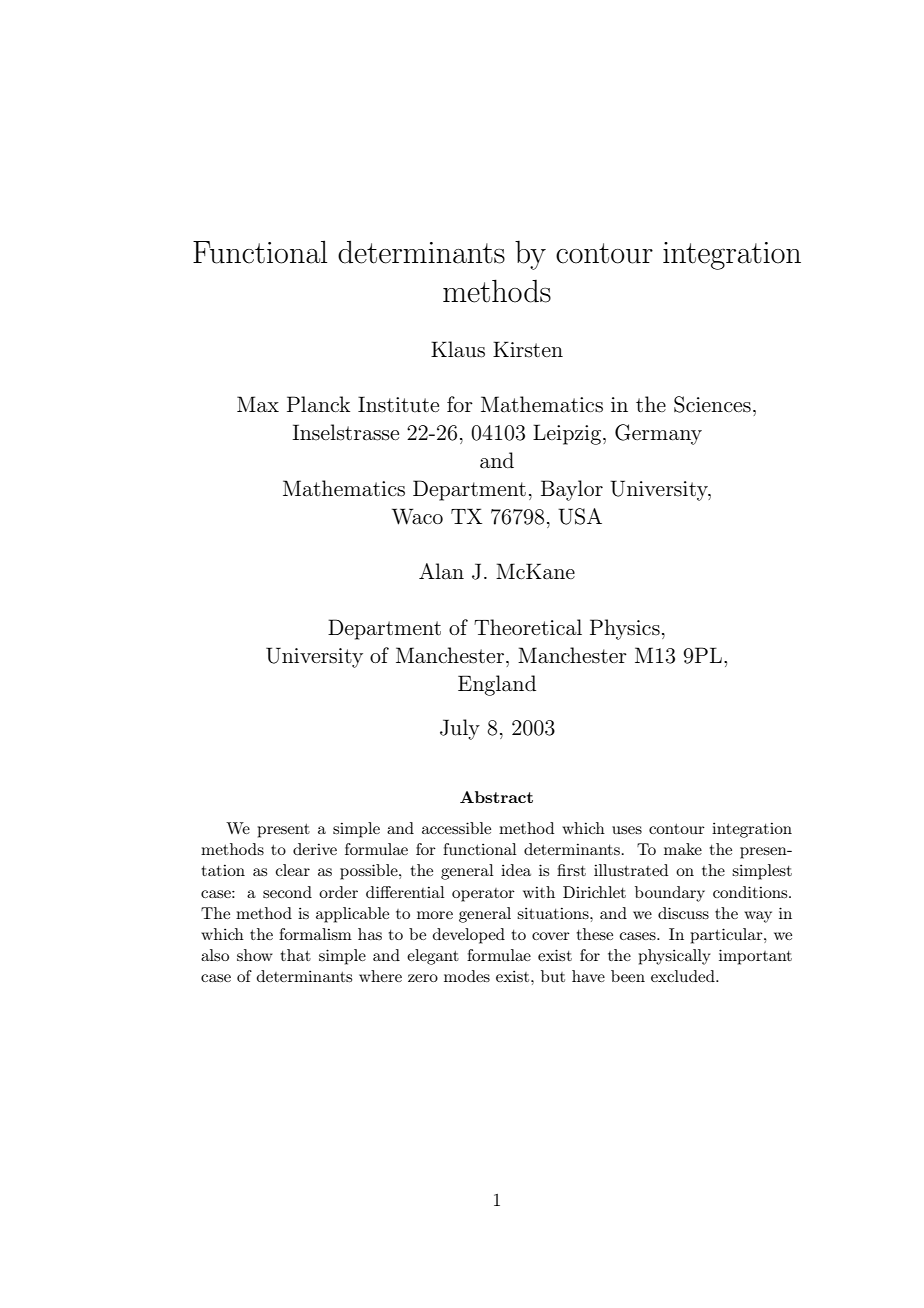  Describe the element at coordinates (712, 404) in the document. I see `Sciences` at that location.
